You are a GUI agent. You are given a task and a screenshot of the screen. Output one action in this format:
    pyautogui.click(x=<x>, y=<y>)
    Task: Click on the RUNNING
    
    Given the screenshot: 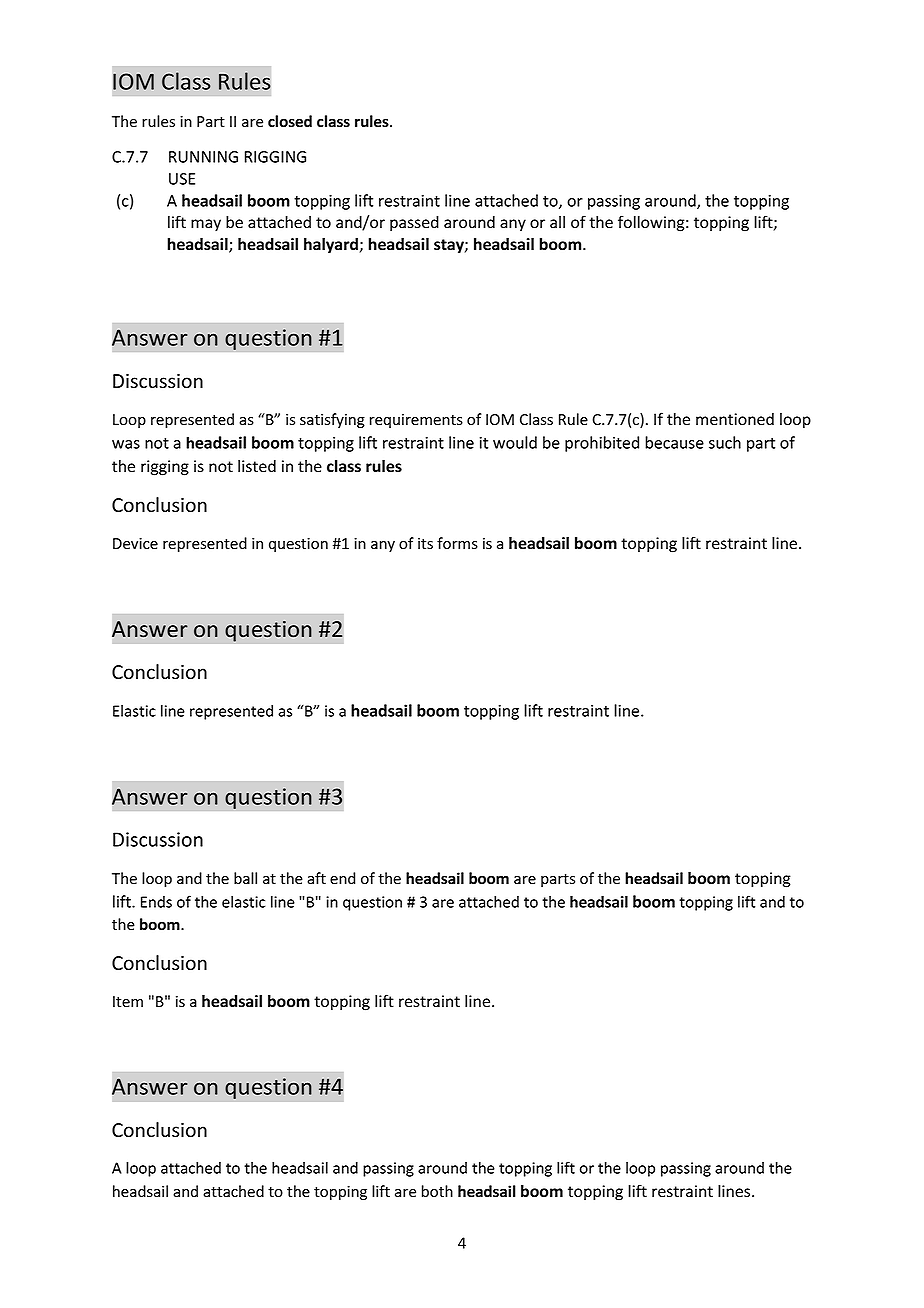 What is the action you would take?
    pyautogui.click(x=203, y=157)
